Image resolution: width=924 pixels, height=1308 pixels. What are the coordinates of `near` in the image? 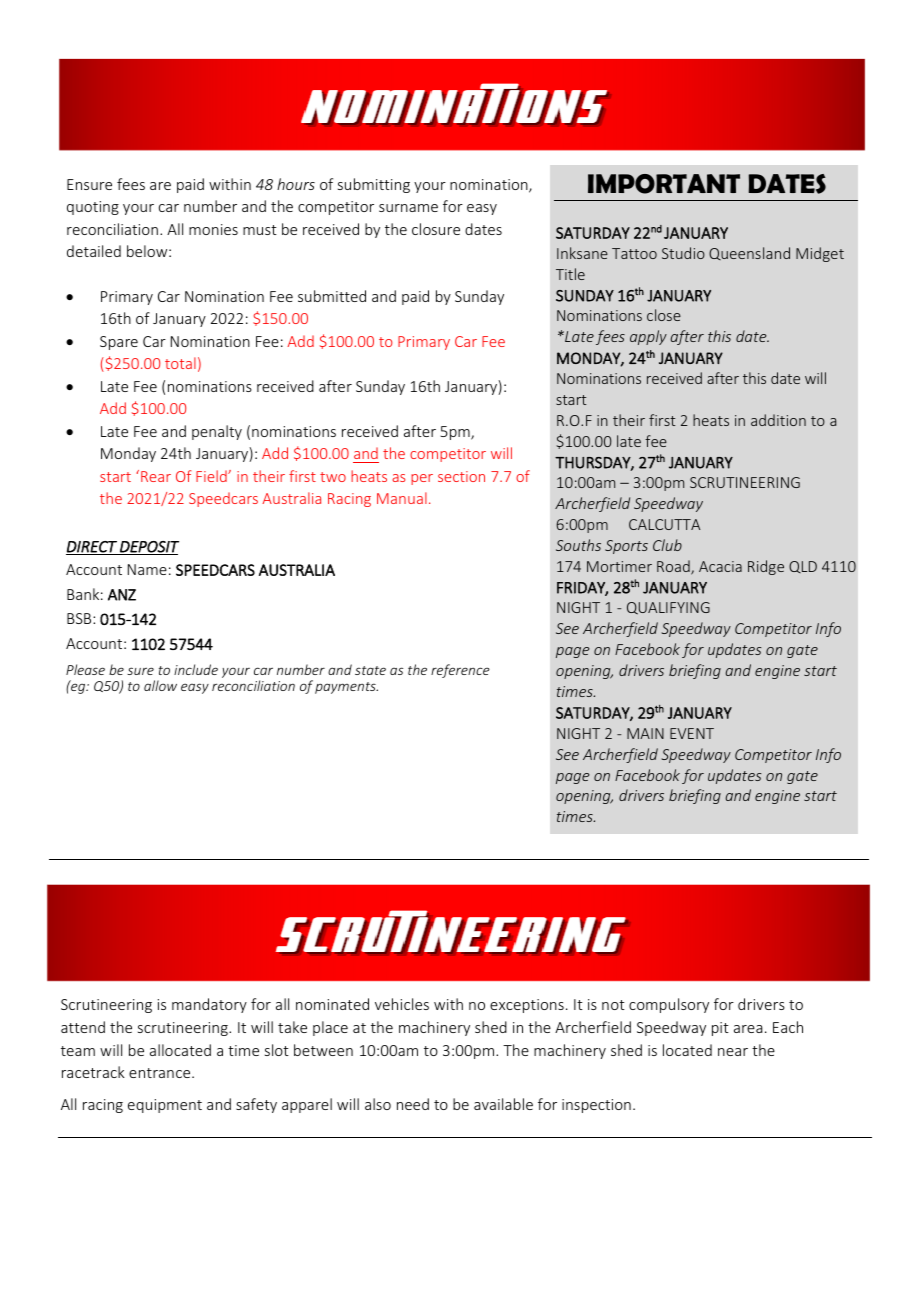 It's located at (733, 1052).
